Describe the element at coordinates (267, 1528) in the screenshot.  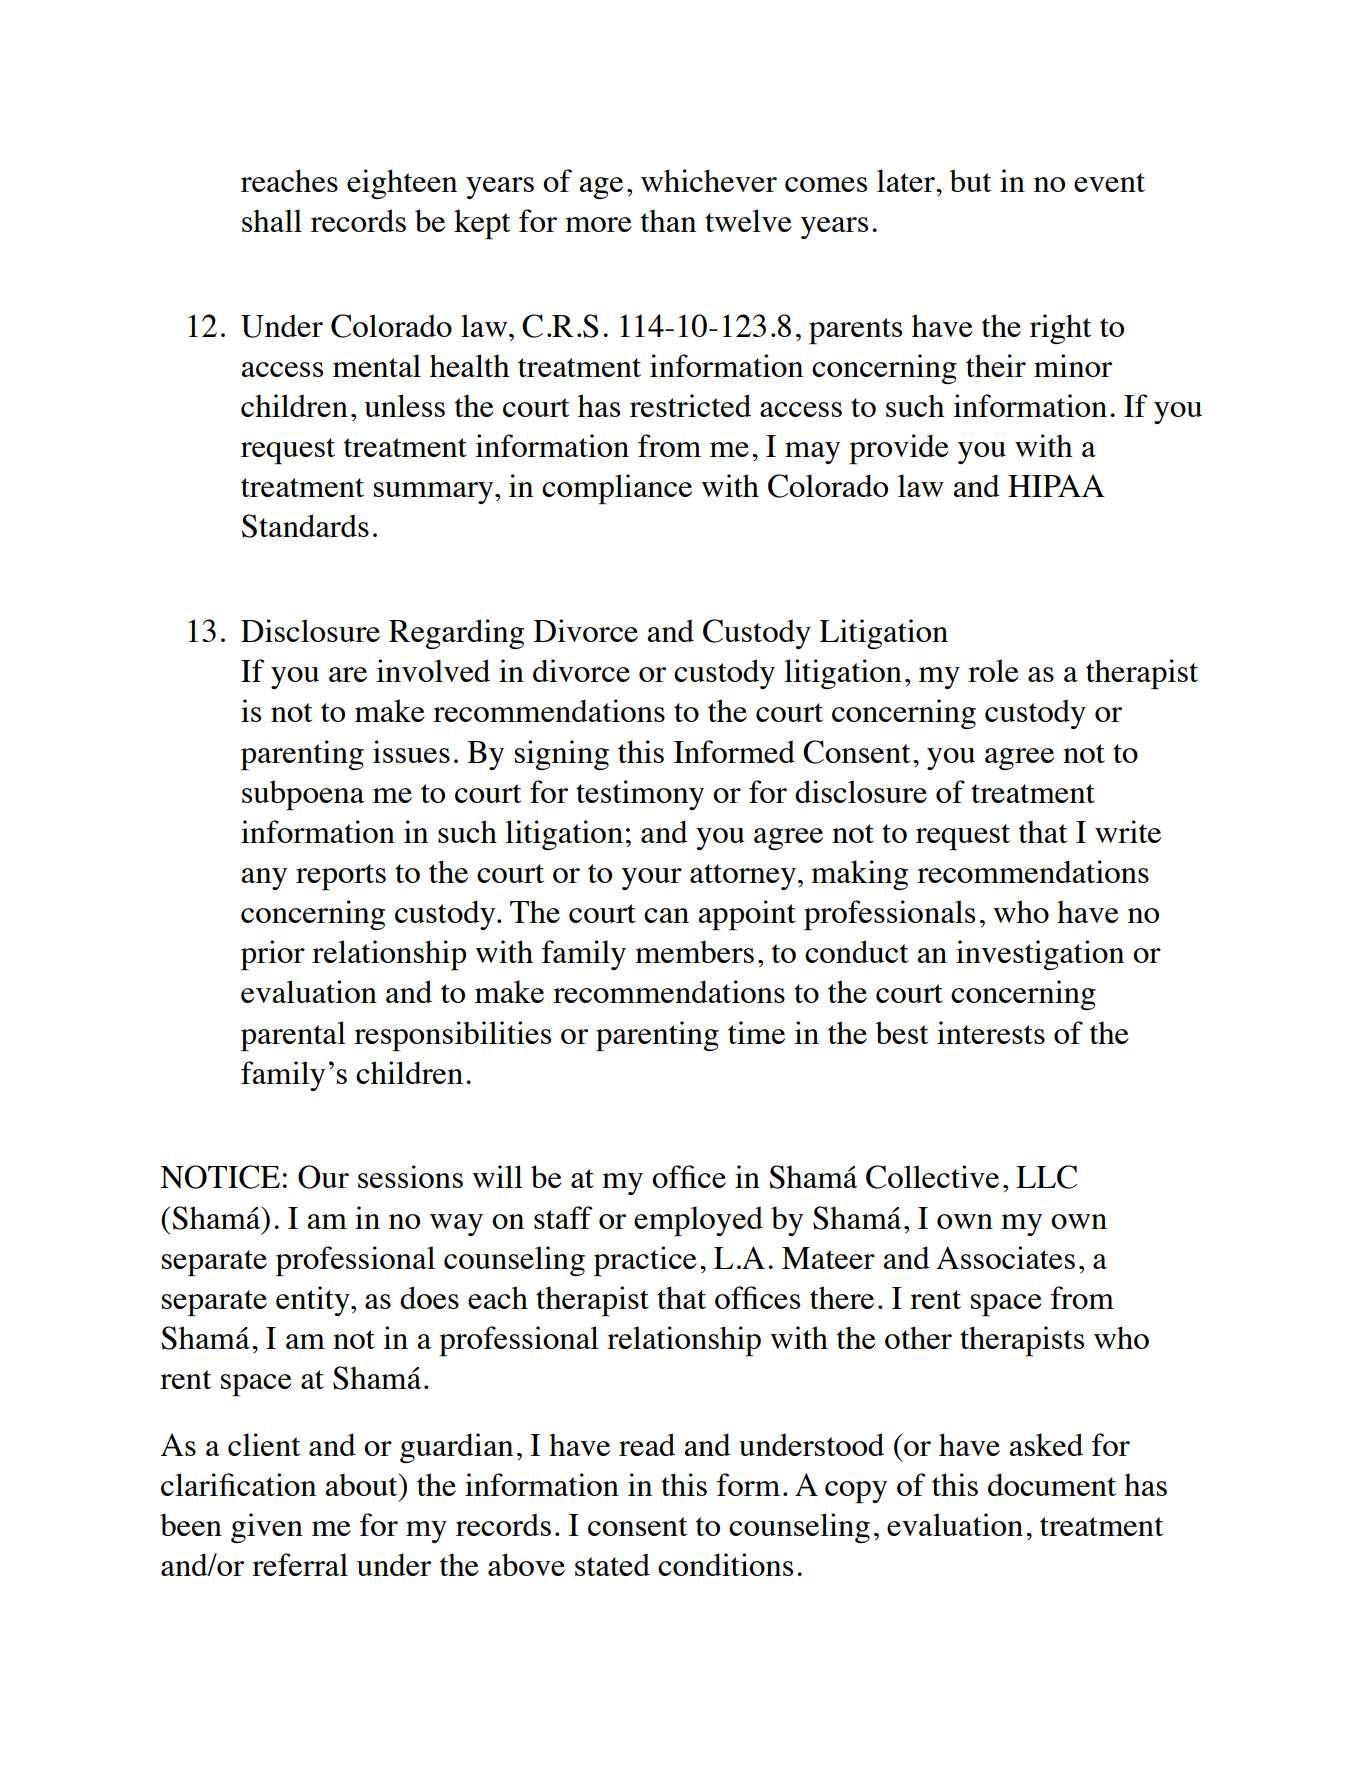
I see `given` at that location.
